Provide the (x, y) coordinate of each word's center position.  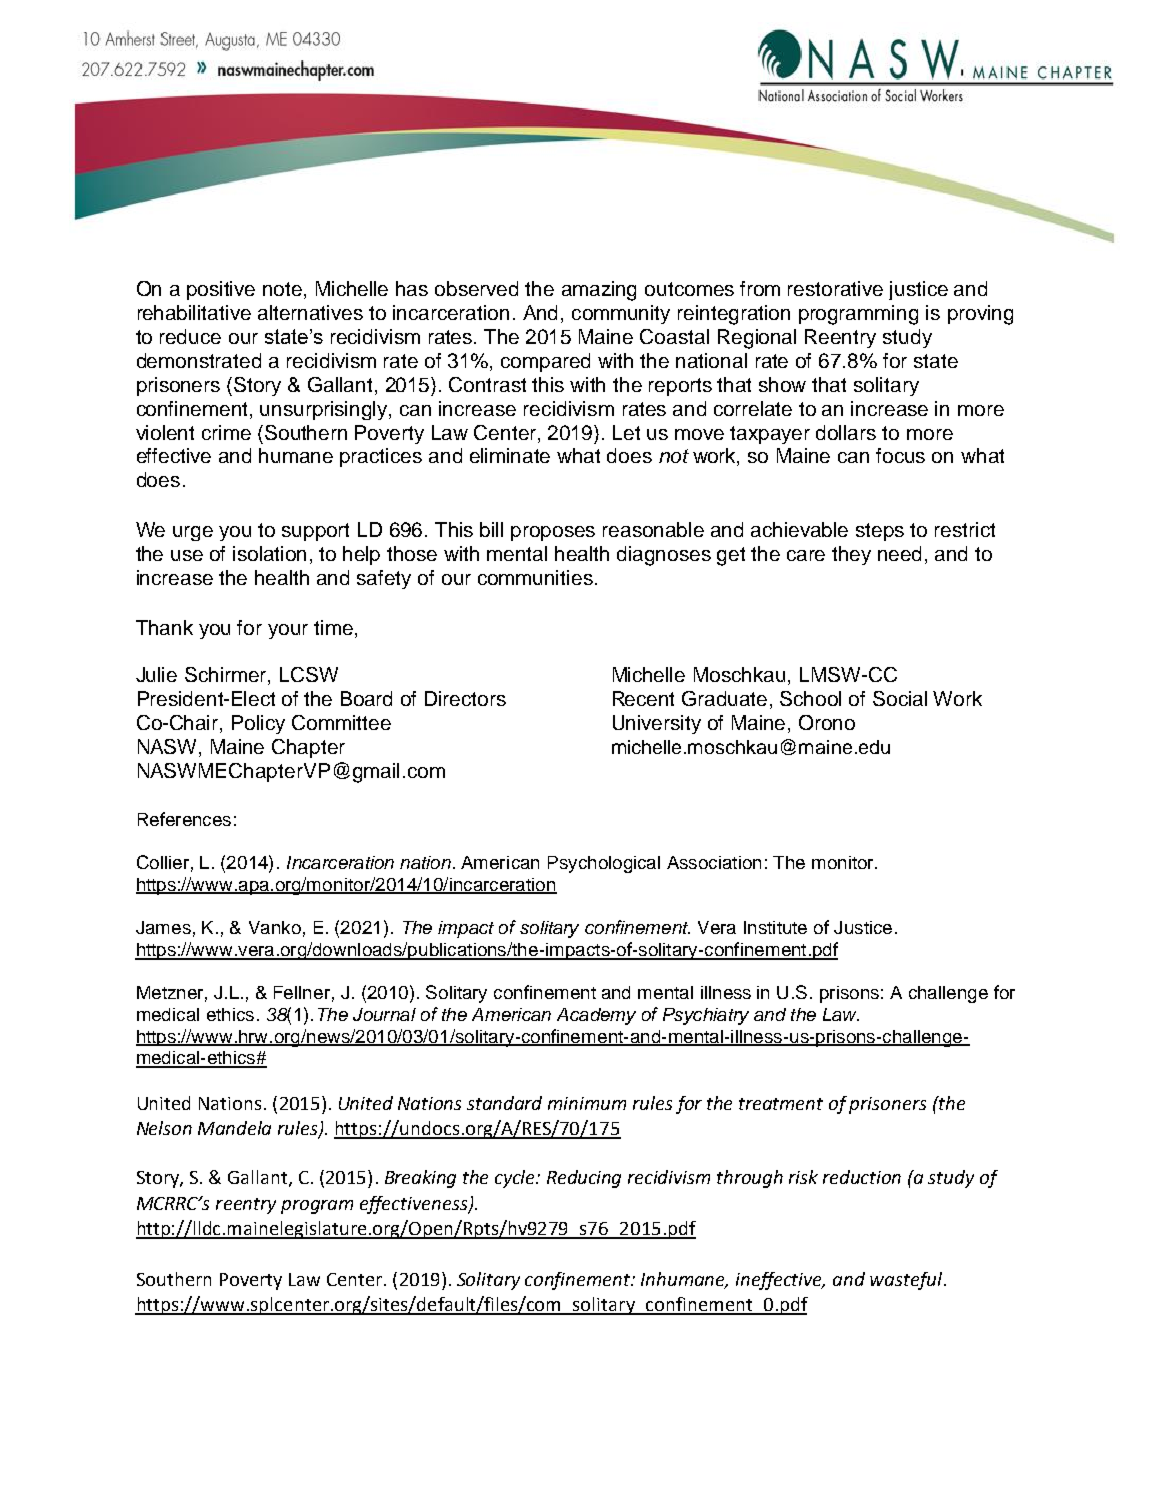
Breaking (420, 1179)
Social (900, 698)
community (621, 314)
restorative (835, 288)
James (163, 927)
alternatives (310, 312)
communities (535, 577)
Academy (596, 1016)
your (288, 631)
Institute (775, 927)
